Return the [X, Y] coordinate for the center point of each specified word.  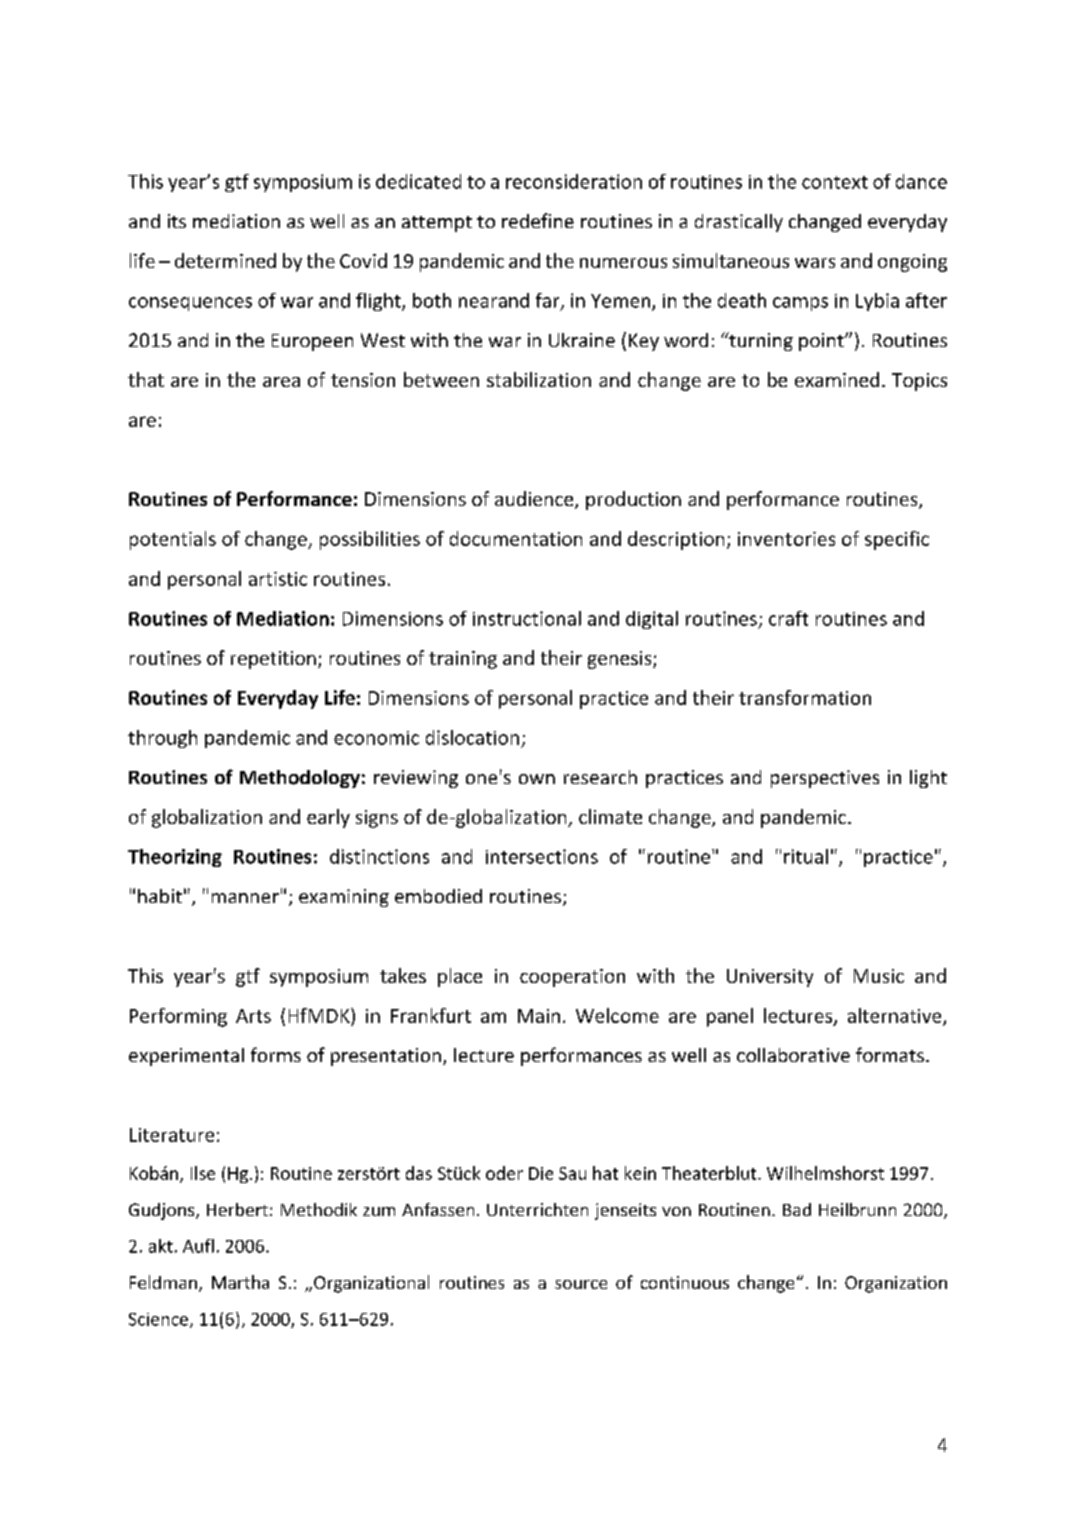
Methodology [300, 779]
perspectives [825, 779]
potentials [173, 540]
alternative [896, 1016]
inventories [786, 539]
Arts [253, 1016]
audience [535, 500]
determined [225, 260]
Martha [240, 1282]
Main [539, 1016]
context [835, 182]
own [537, 779]
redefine [538, 220]
